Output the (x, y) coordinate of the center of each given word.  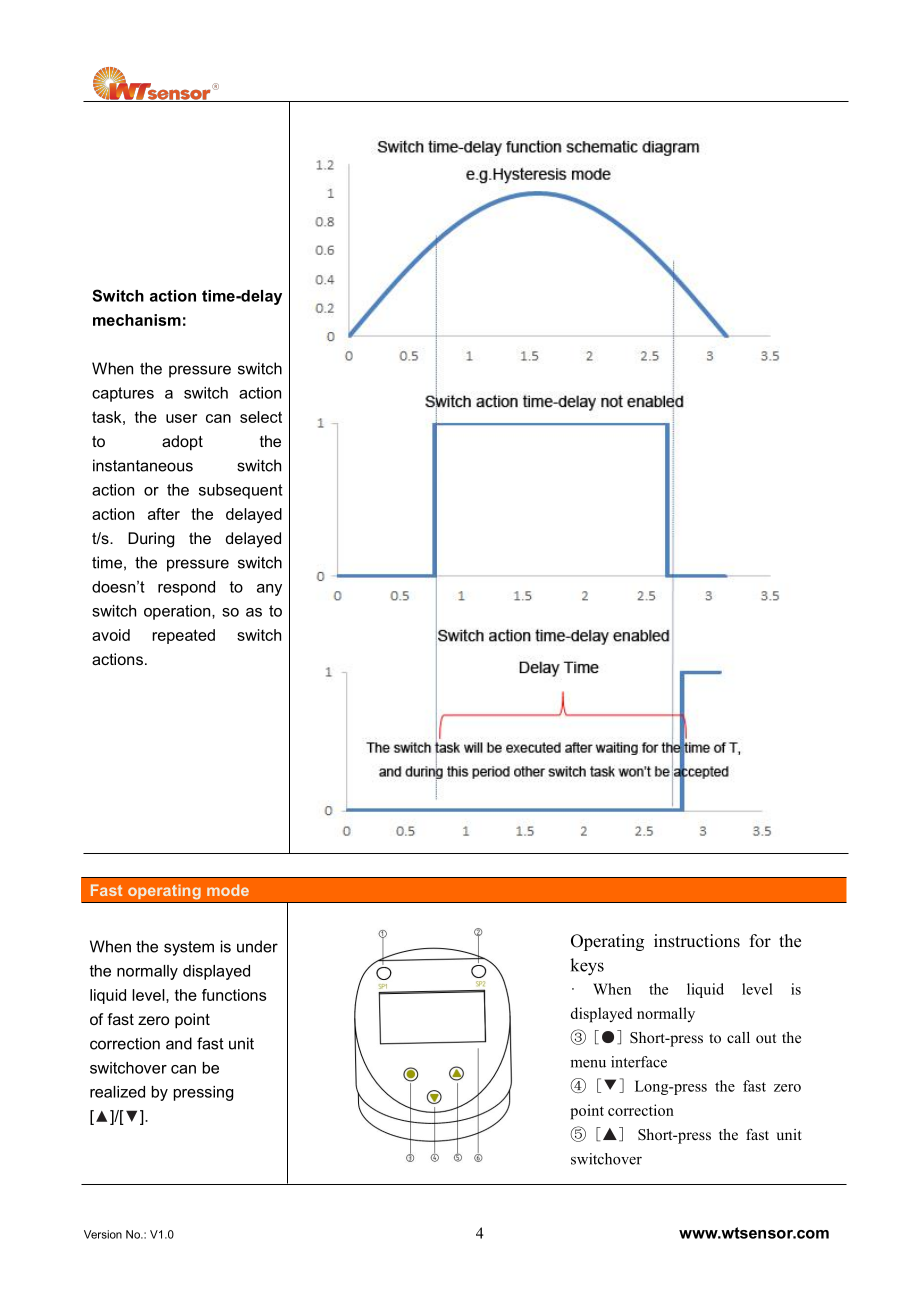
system (189, 948)
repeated (183, 636)
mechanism (137, 320)
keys (587, 967)
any (269, 590)
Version (103, 1234)
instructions (697, 941)
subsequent (241, 491)
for (760, 941)
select (261, 417)
